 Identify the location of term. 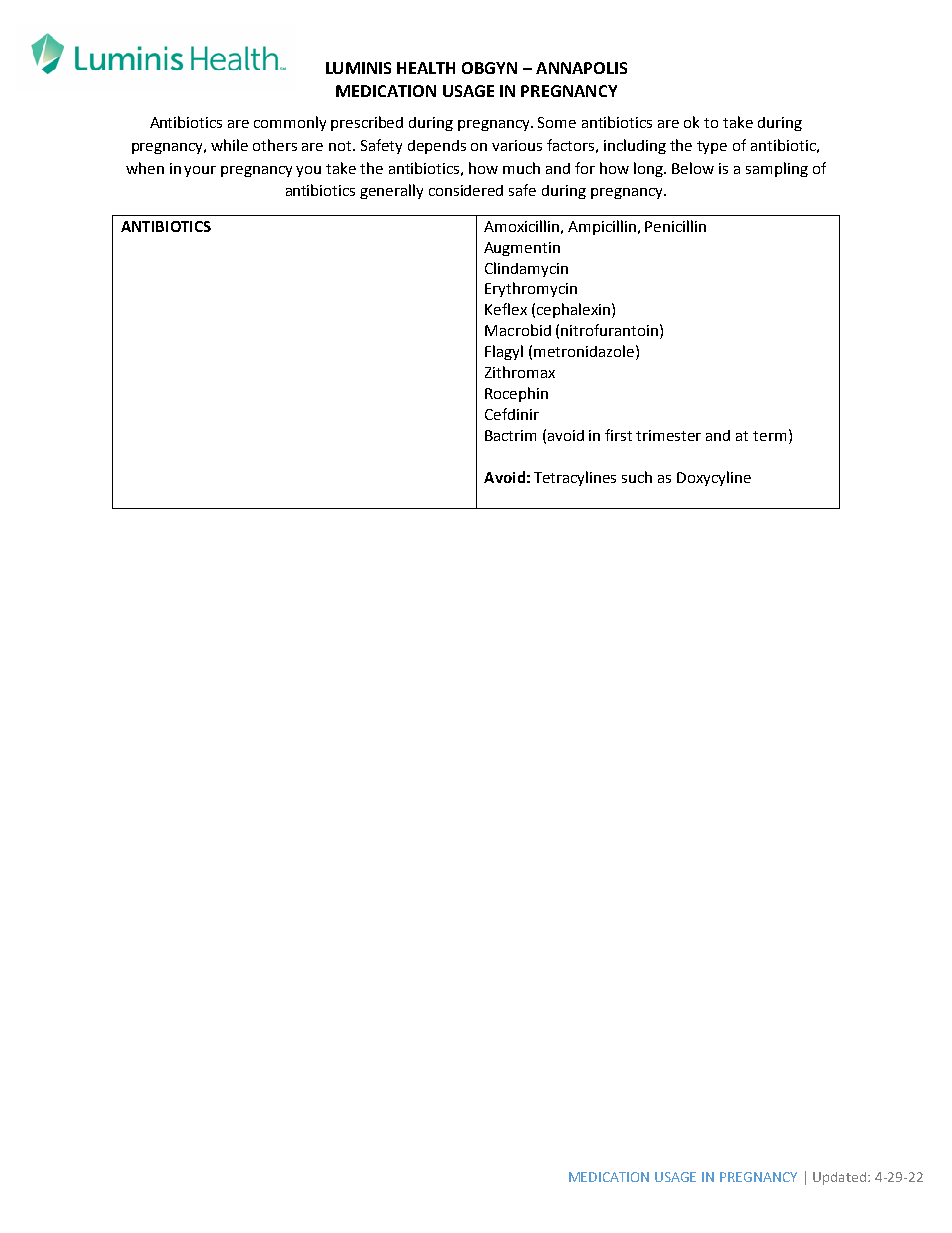
(769, 436).
